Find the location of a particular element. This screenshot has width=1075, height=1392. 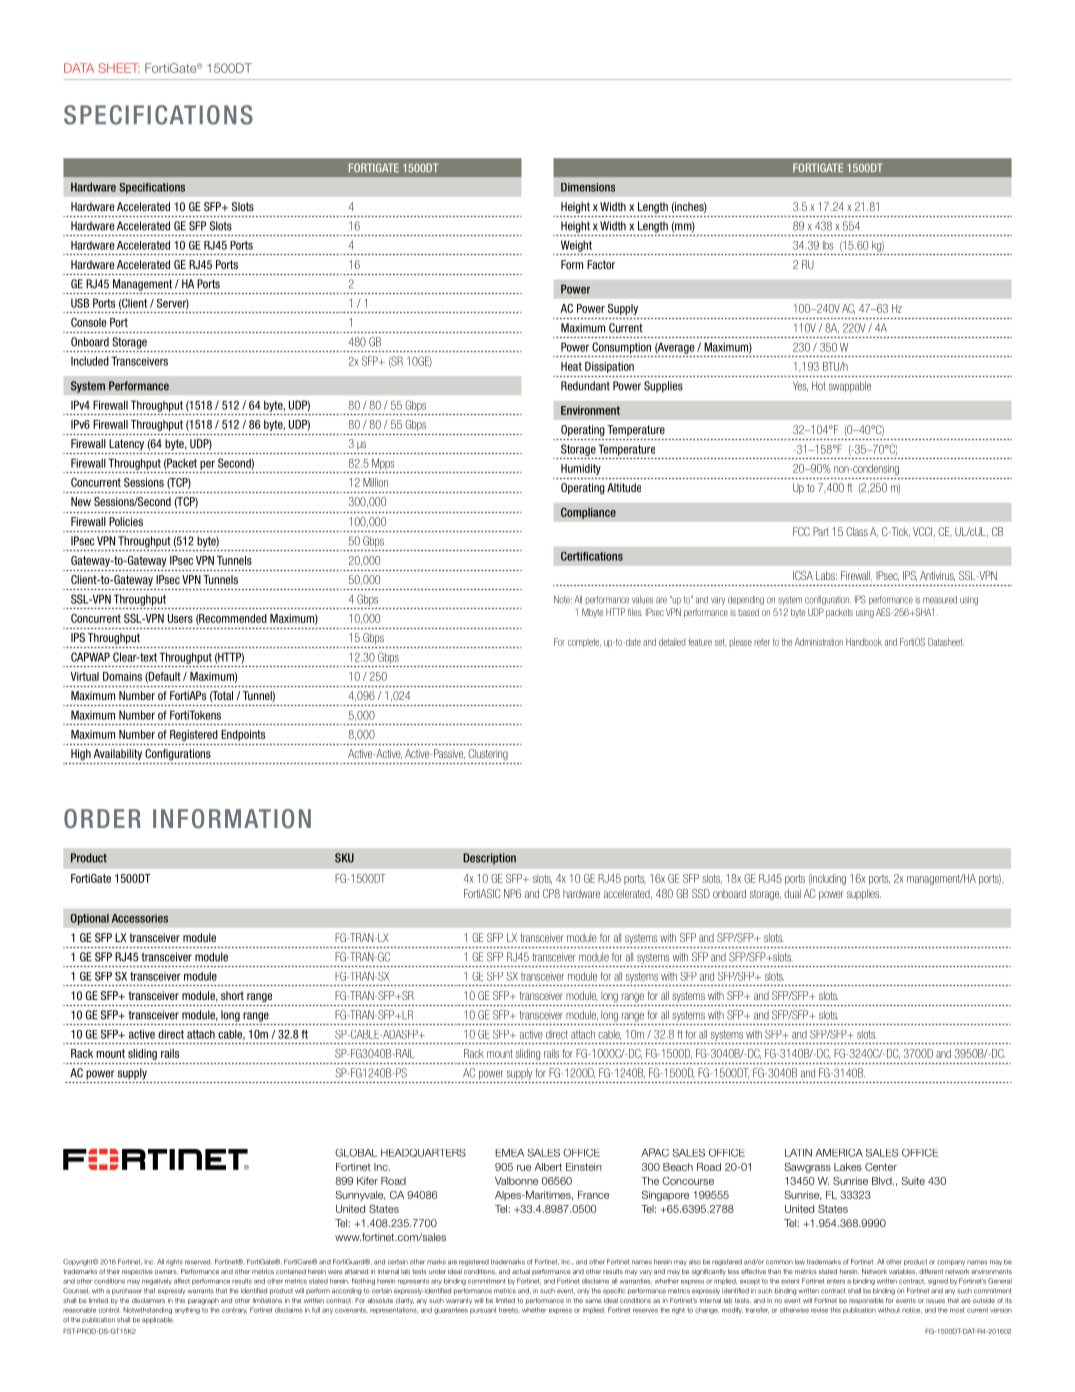

Weight is located at coordinates (576, 246).
